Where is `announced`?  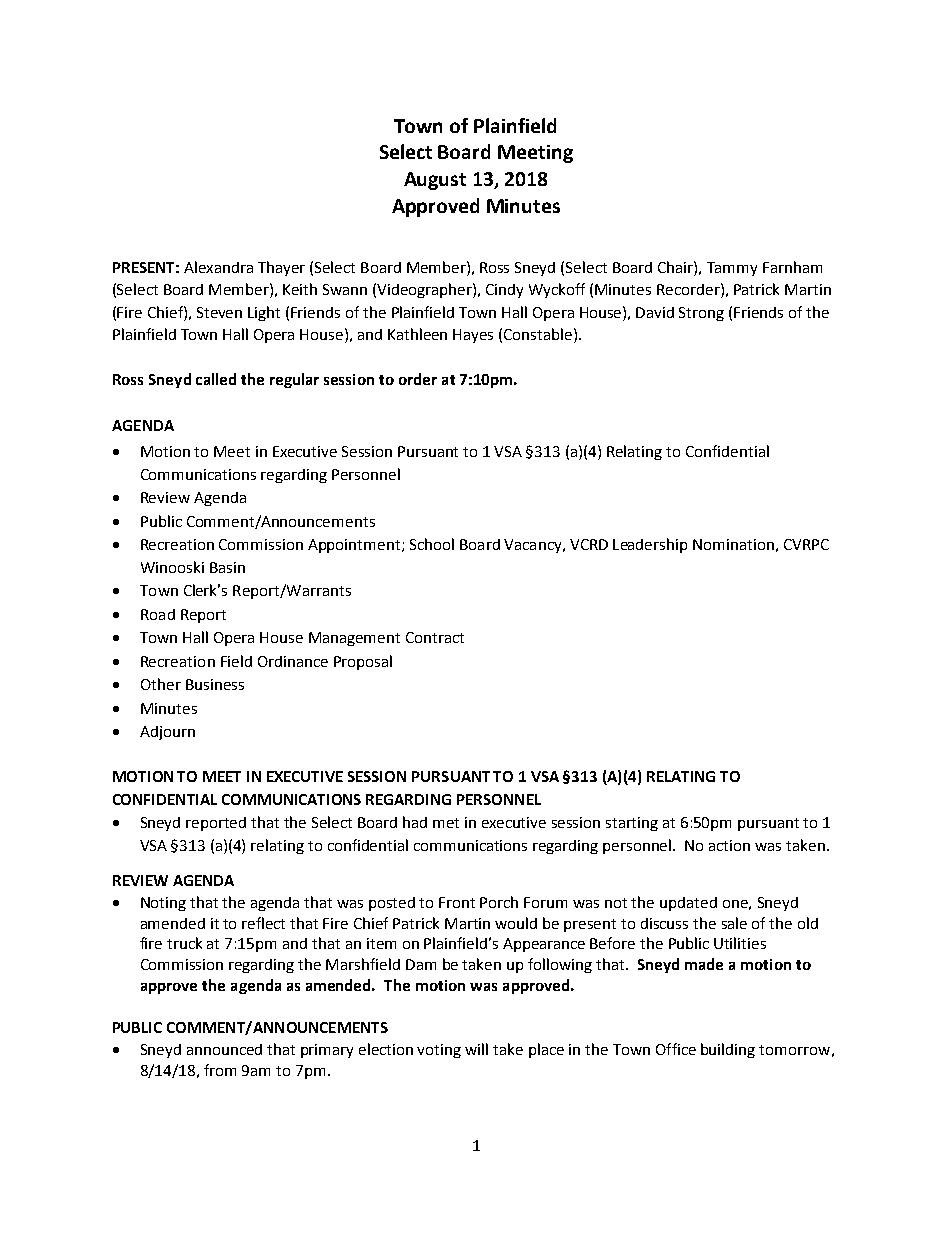 announced is located at coordinates (224, 1049).
